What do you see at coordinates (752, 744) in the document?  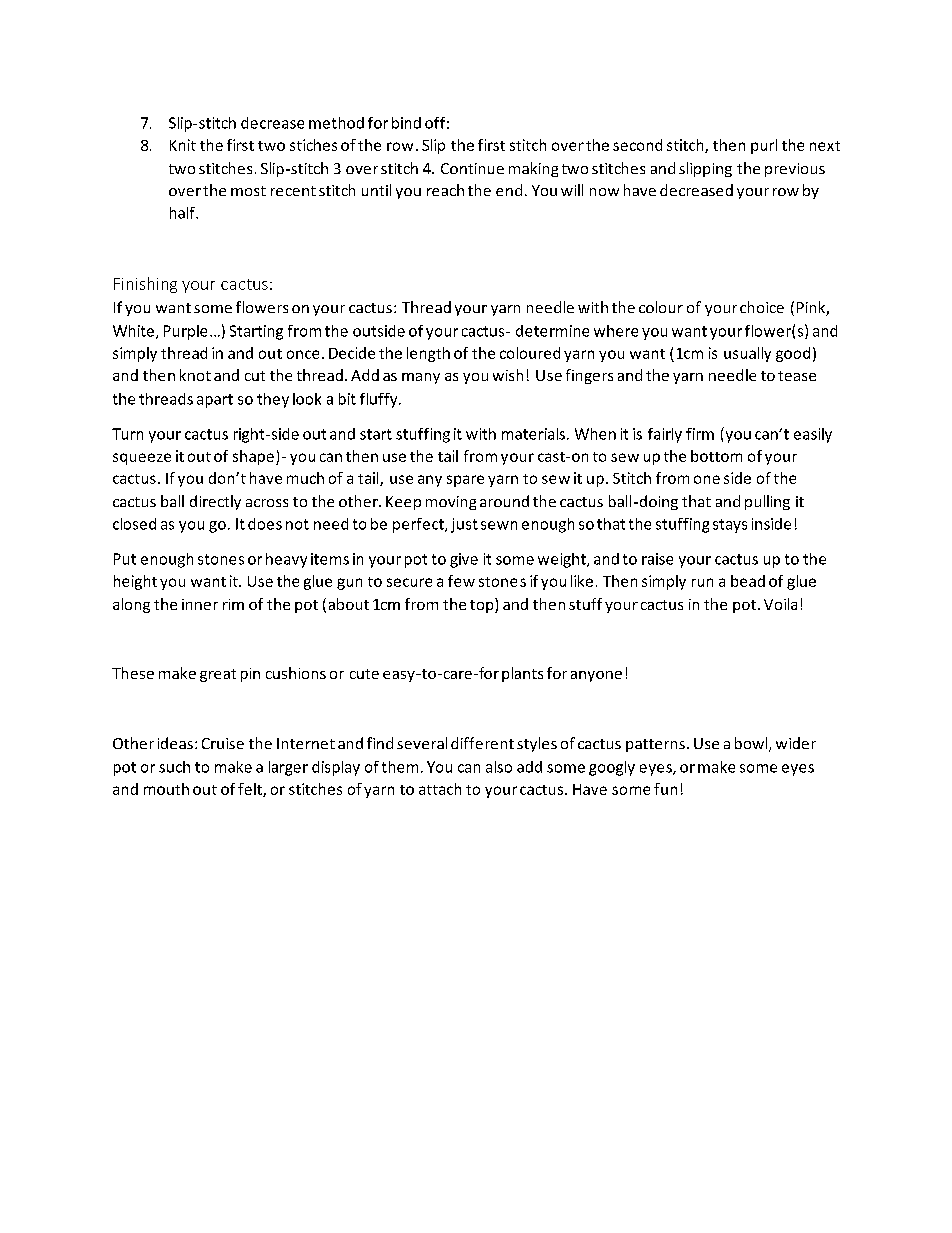 I see `bowl` at bounding box center [752, 744].
